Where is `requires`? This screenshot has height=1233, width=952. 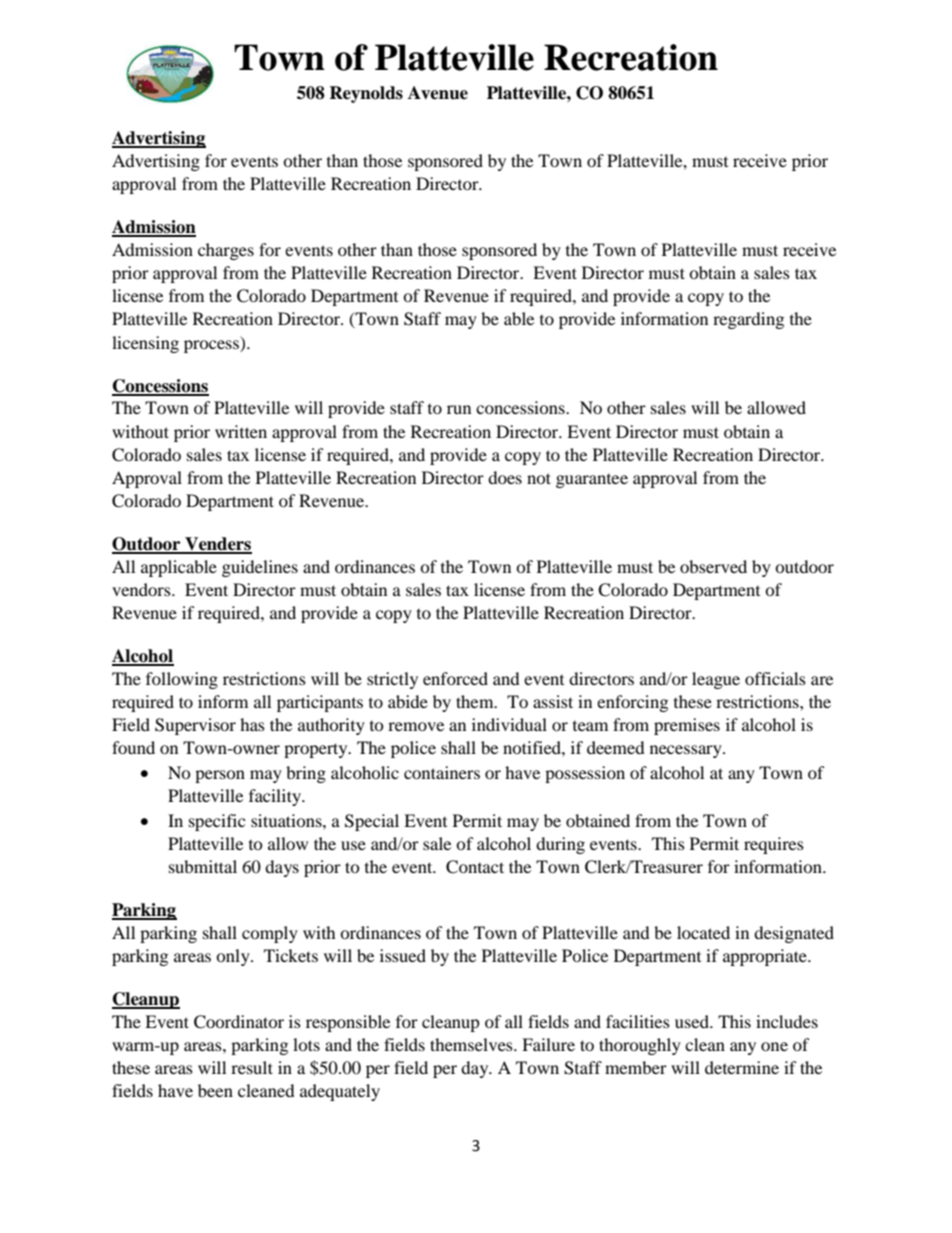
requires is located at coordinates (774, 845).
